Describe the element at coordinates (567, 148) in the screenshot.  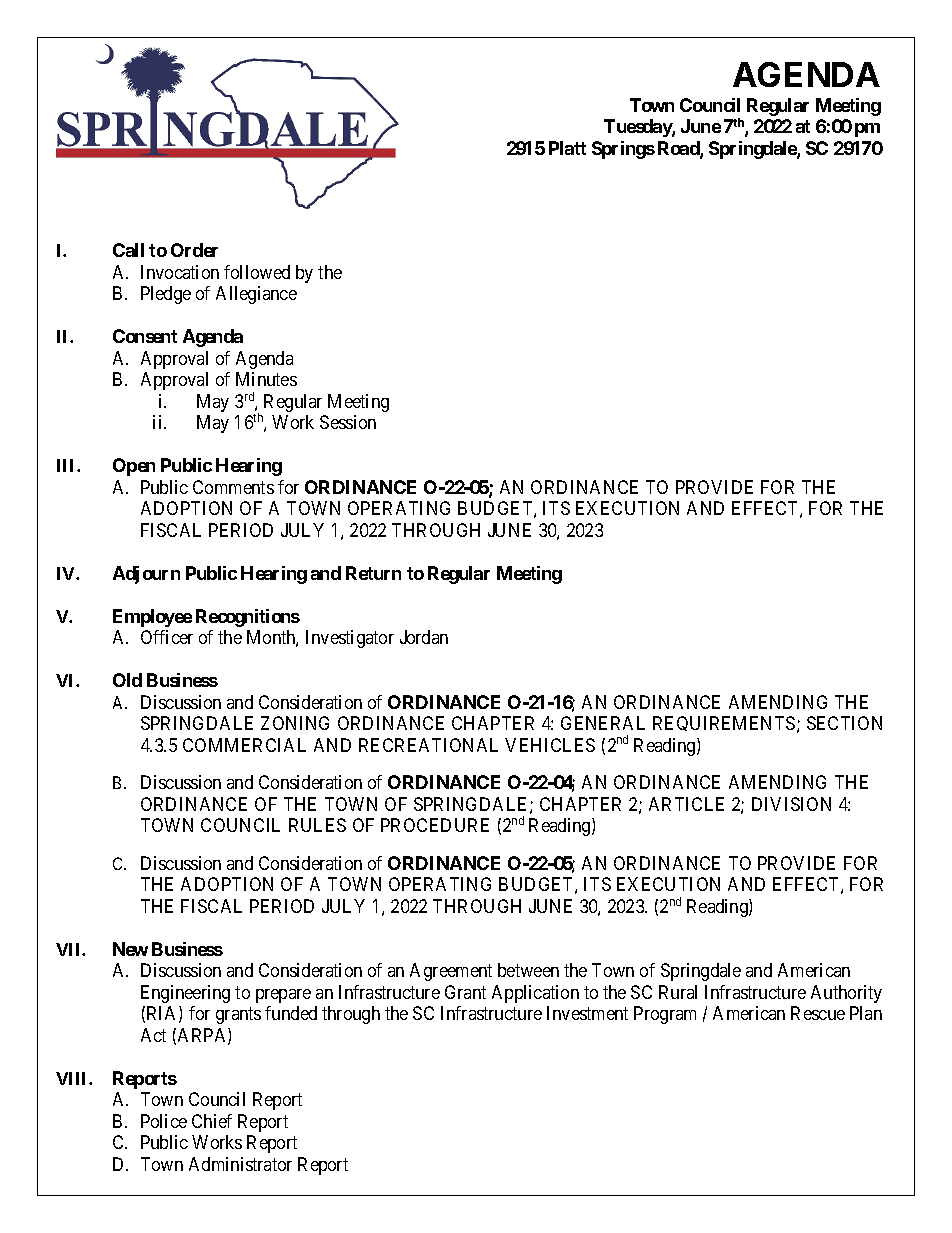
I see `Platt` at that location.
